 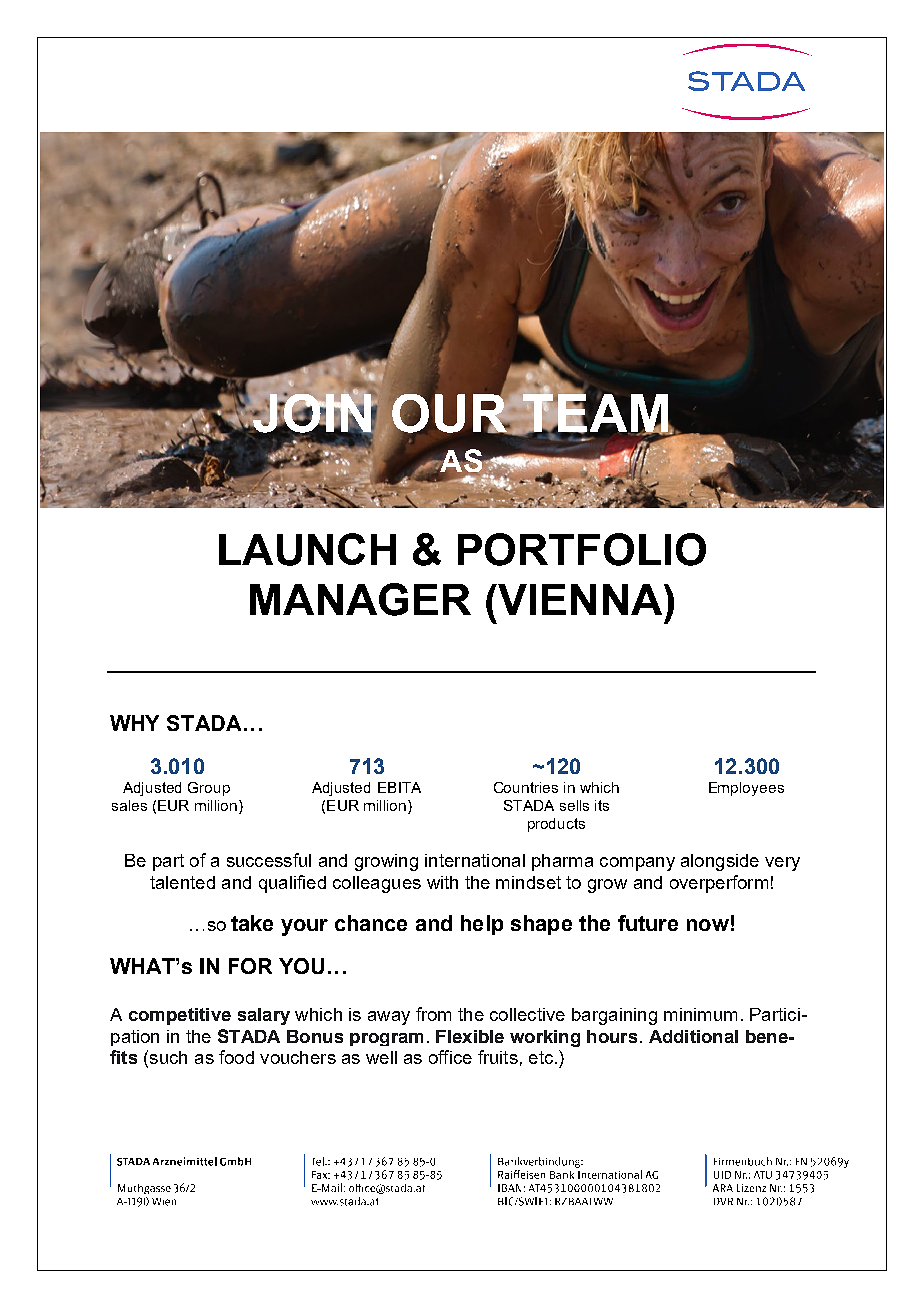 I want to click on Employees, so click(x=746, y=789).
